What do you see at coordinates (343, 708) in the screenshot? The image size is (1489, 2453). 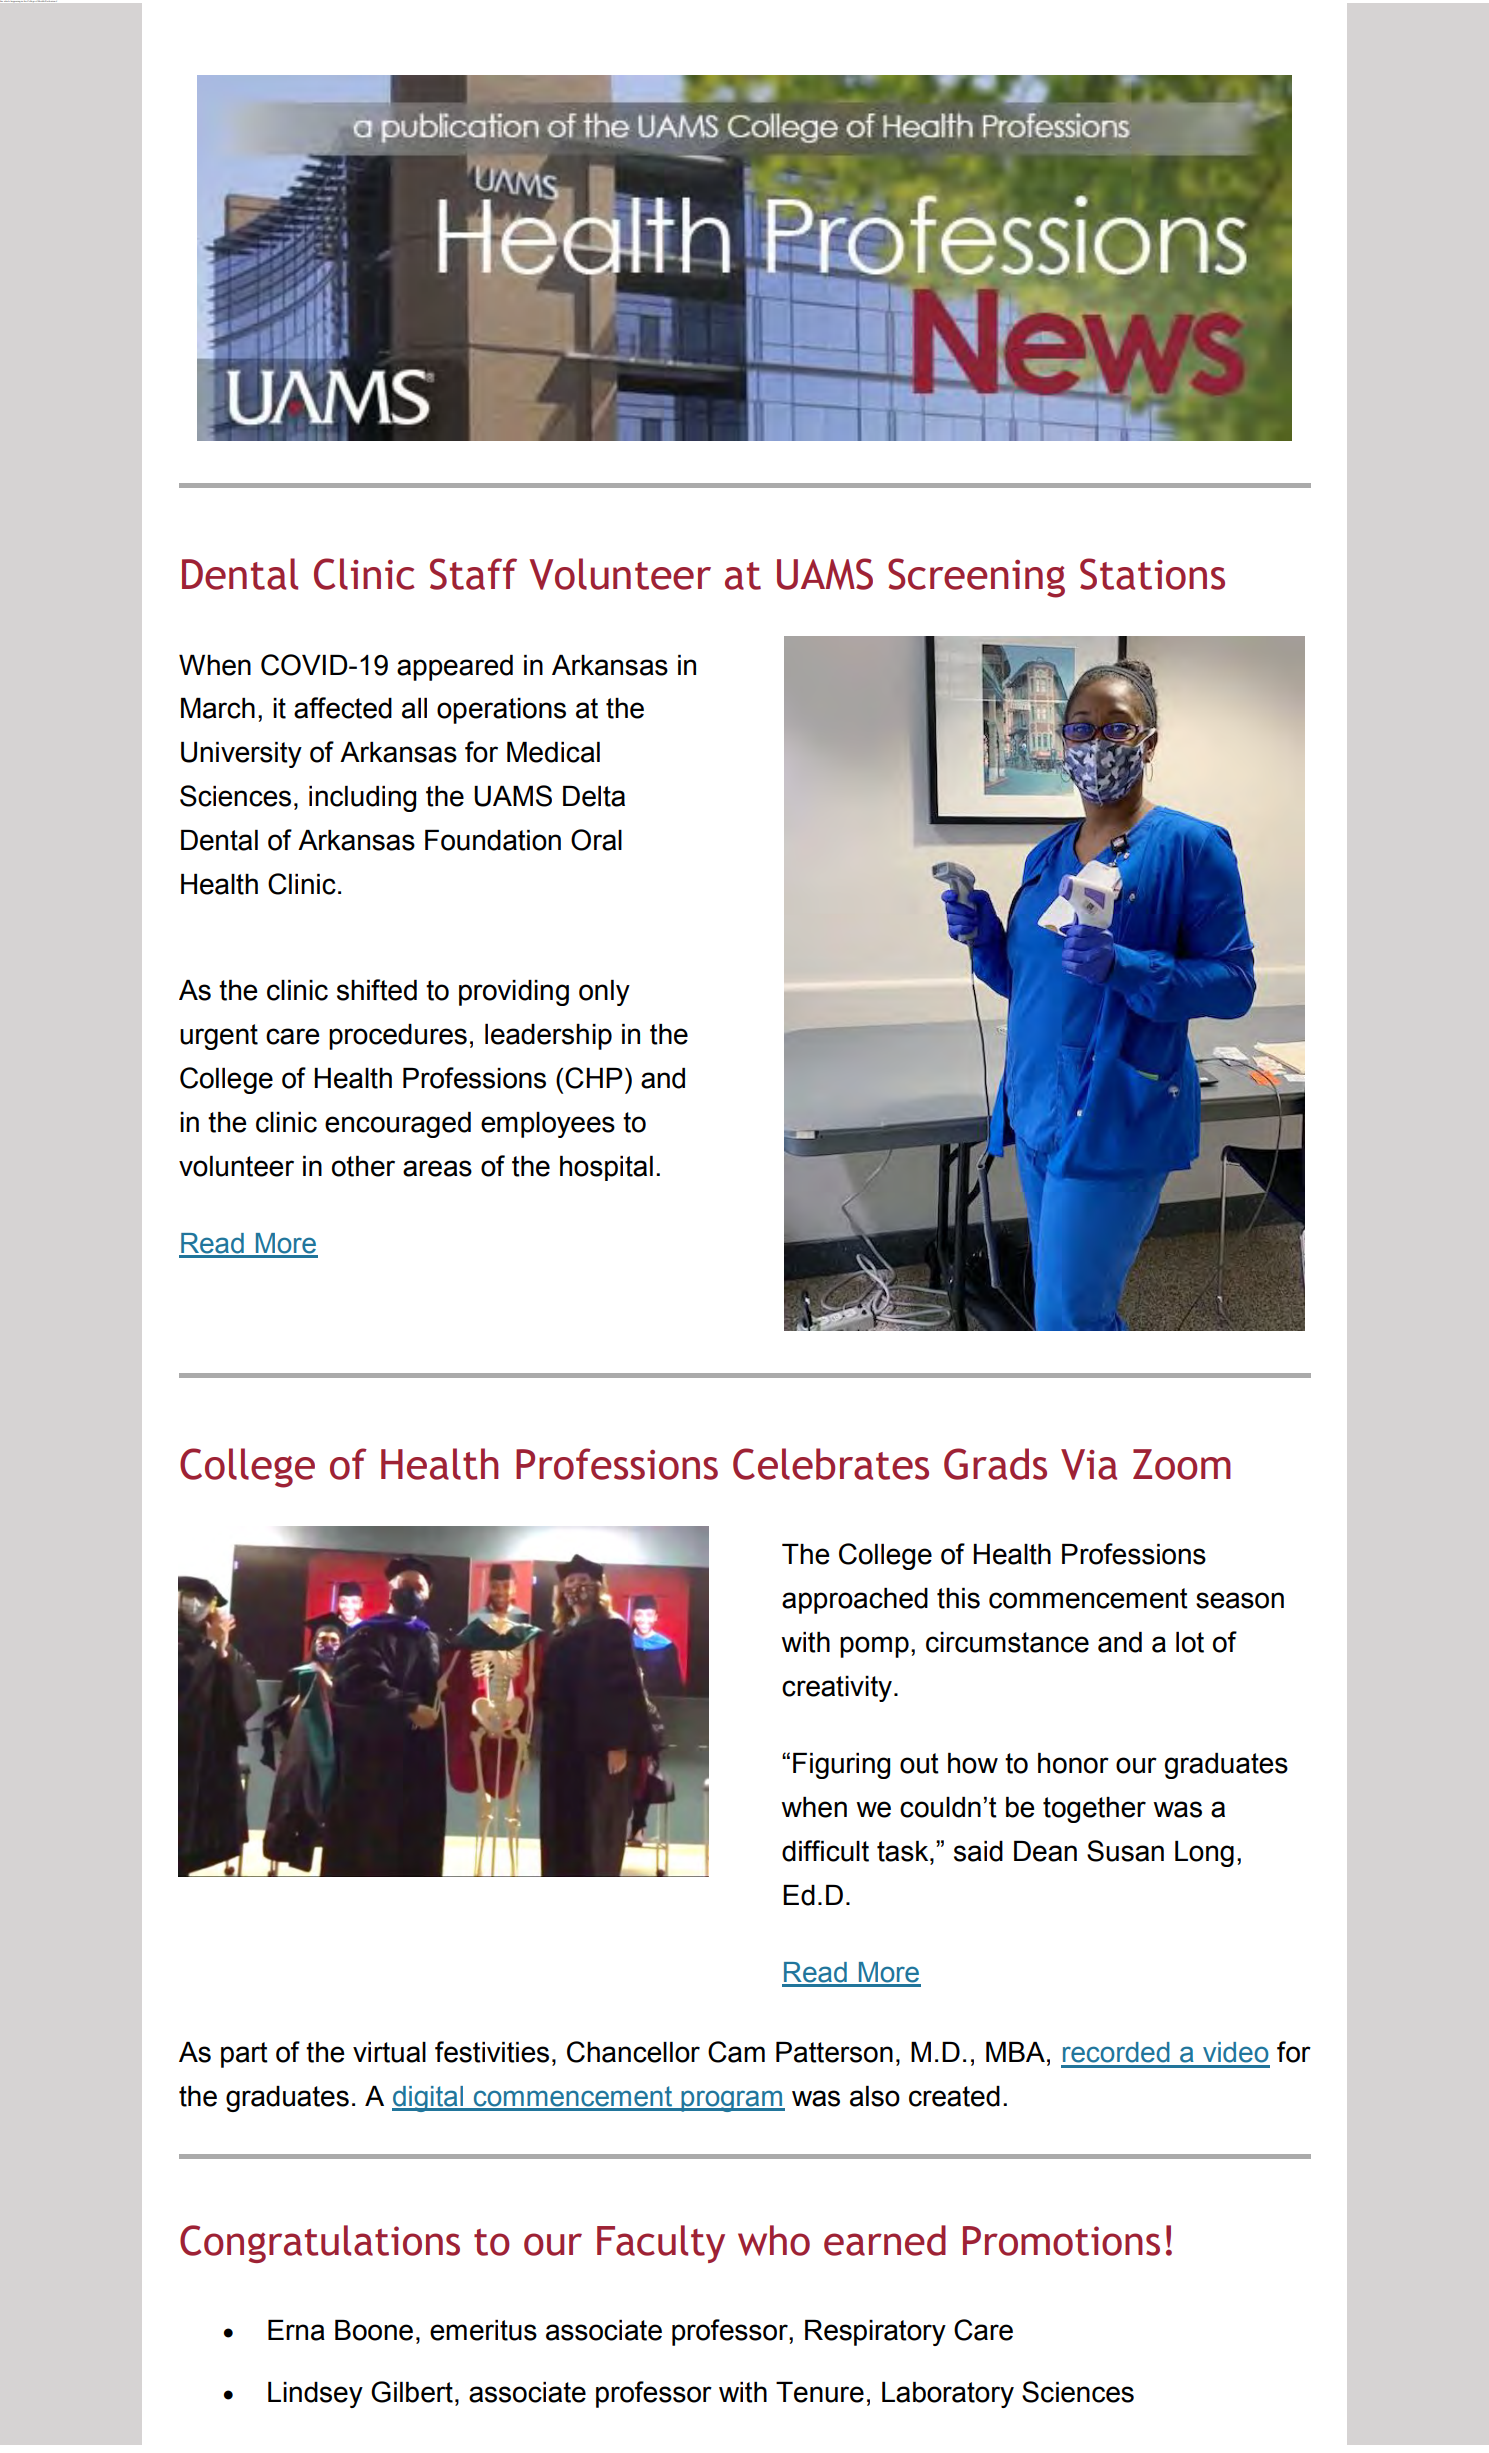 I see `affected` at bounding box center [343, 708].
